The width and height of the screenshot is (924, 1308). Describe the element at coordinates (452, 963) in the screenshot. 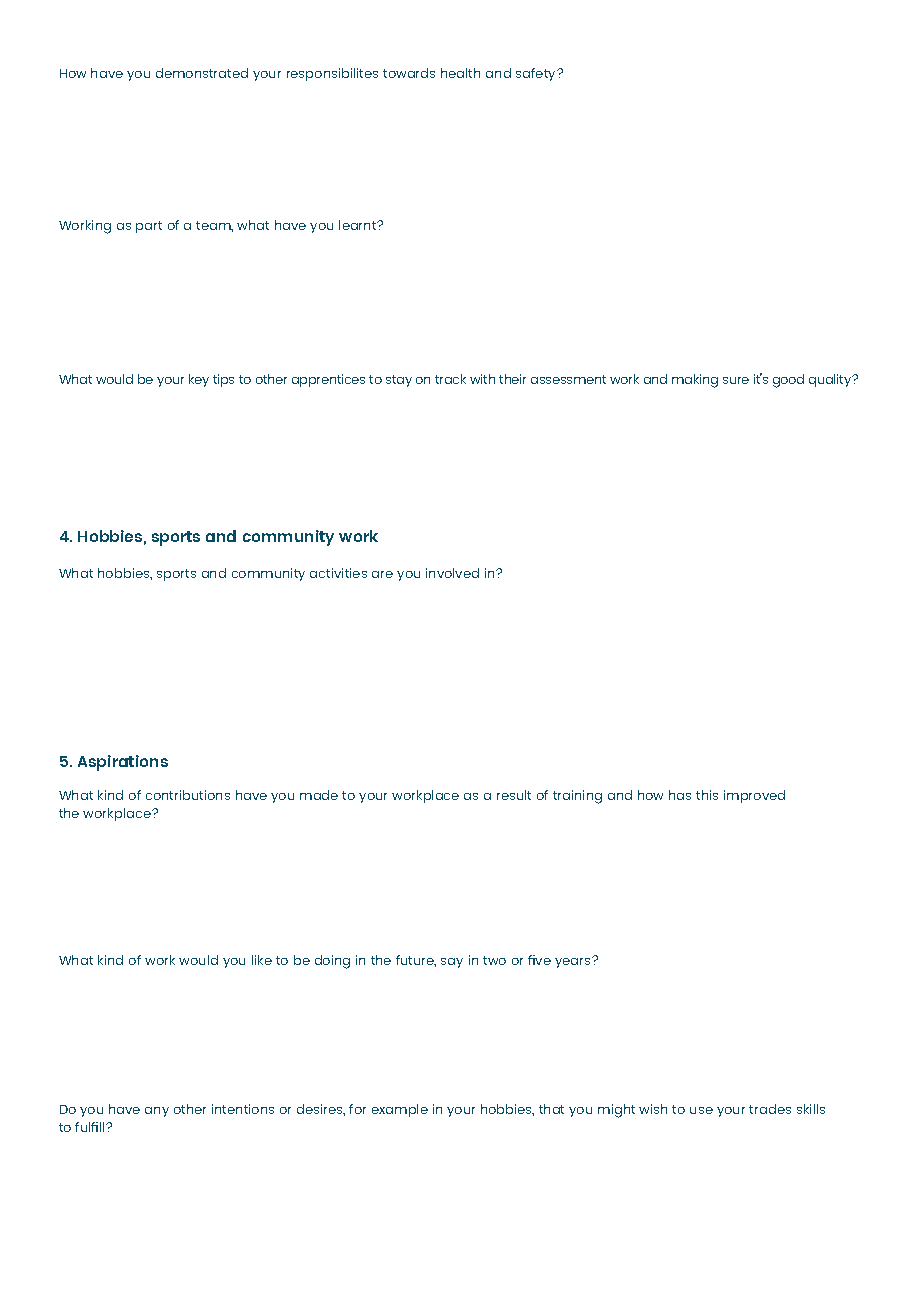

I see `say` at that location.
